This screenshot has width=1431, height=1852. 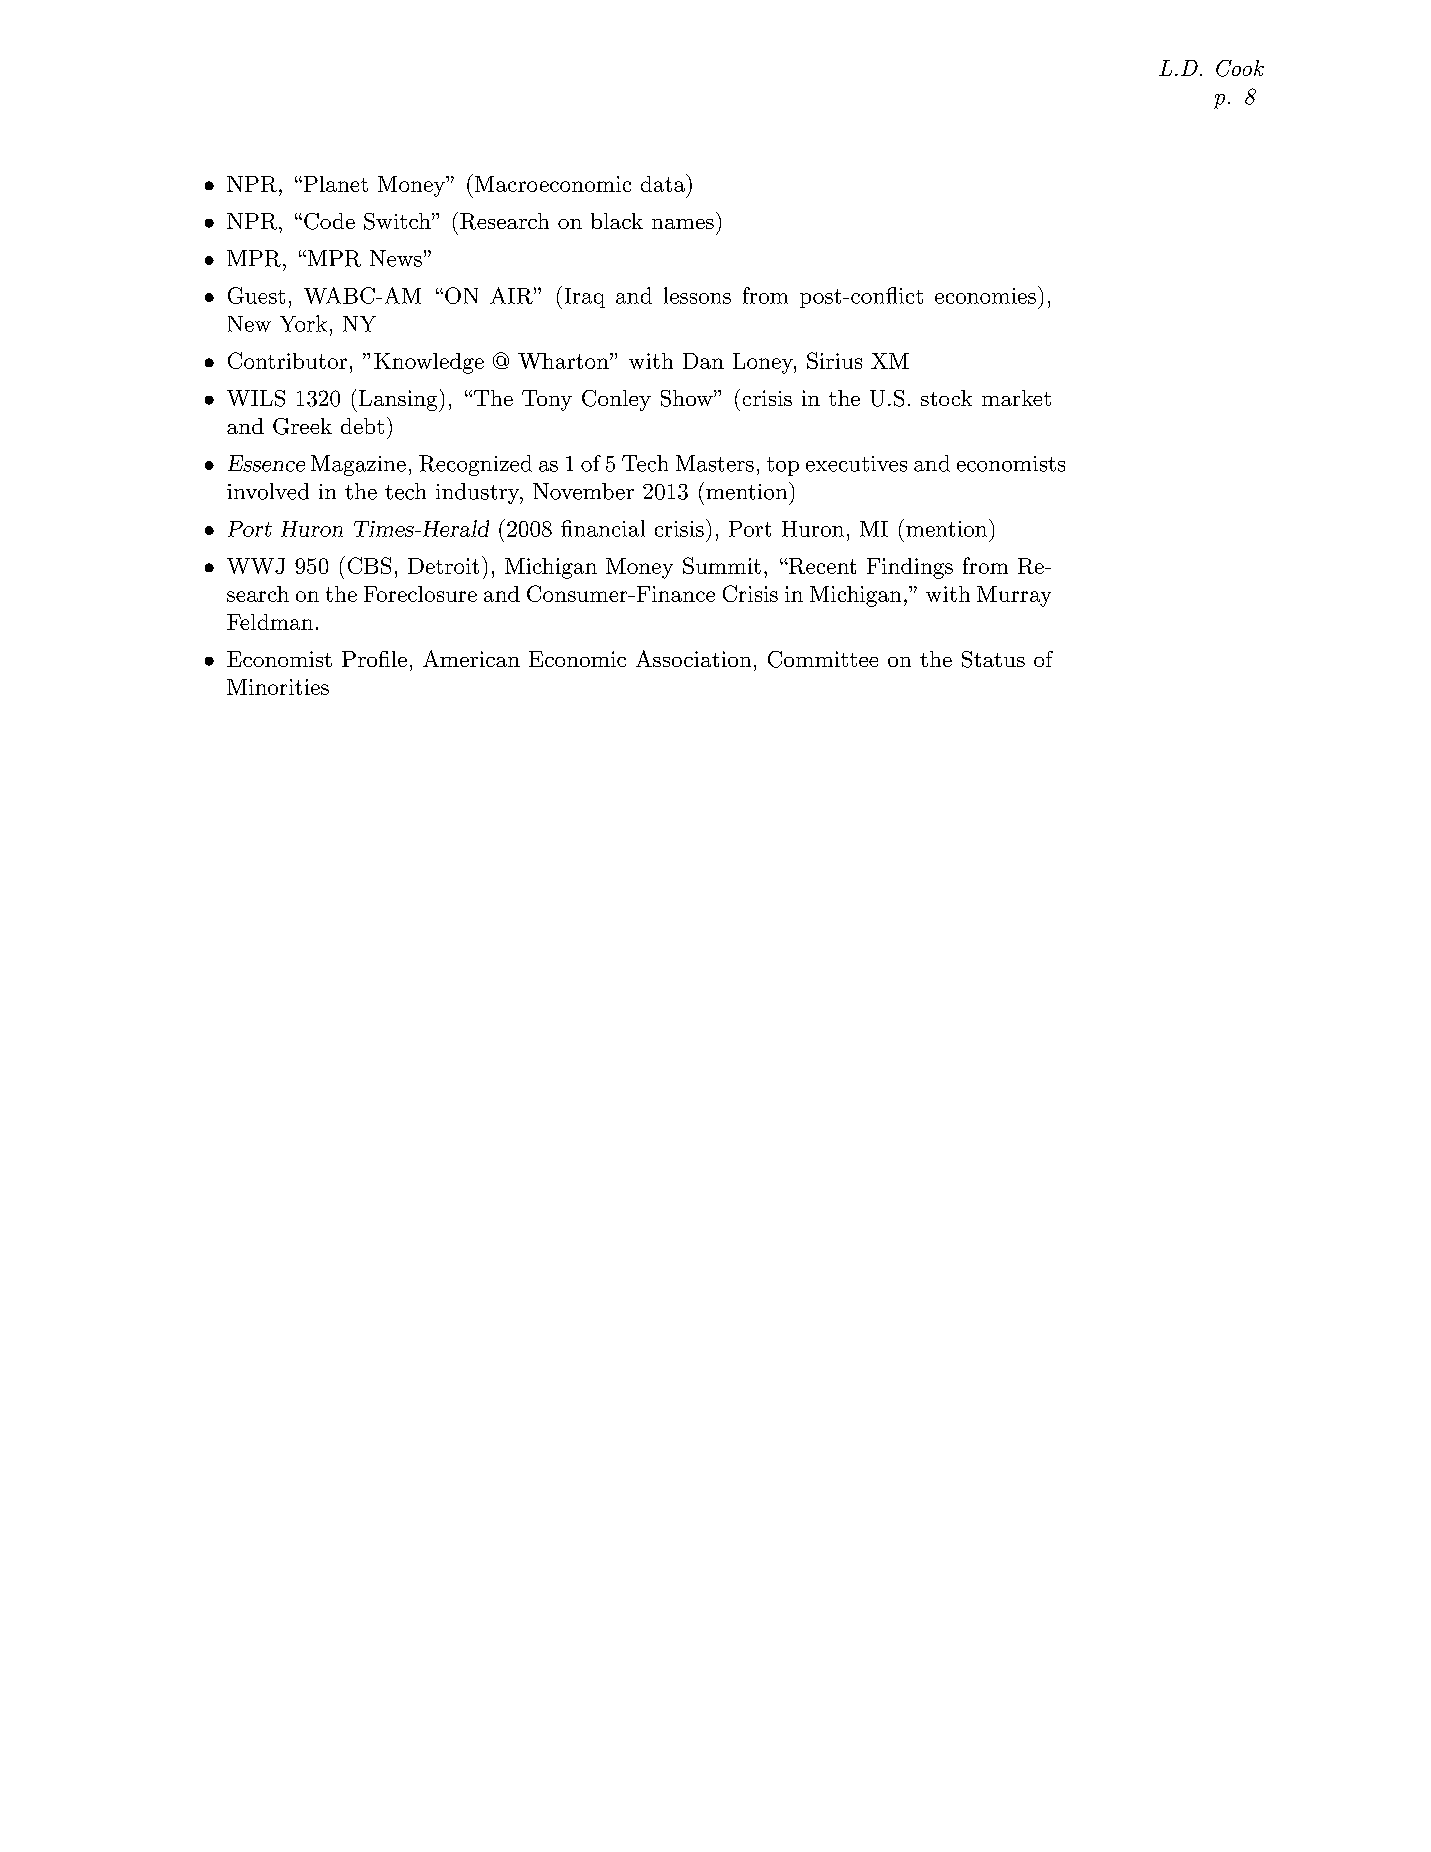 What do you see at coordinates (374, 659) in the screenshot?
I see `Profile` at bounding box center [374, 659].
